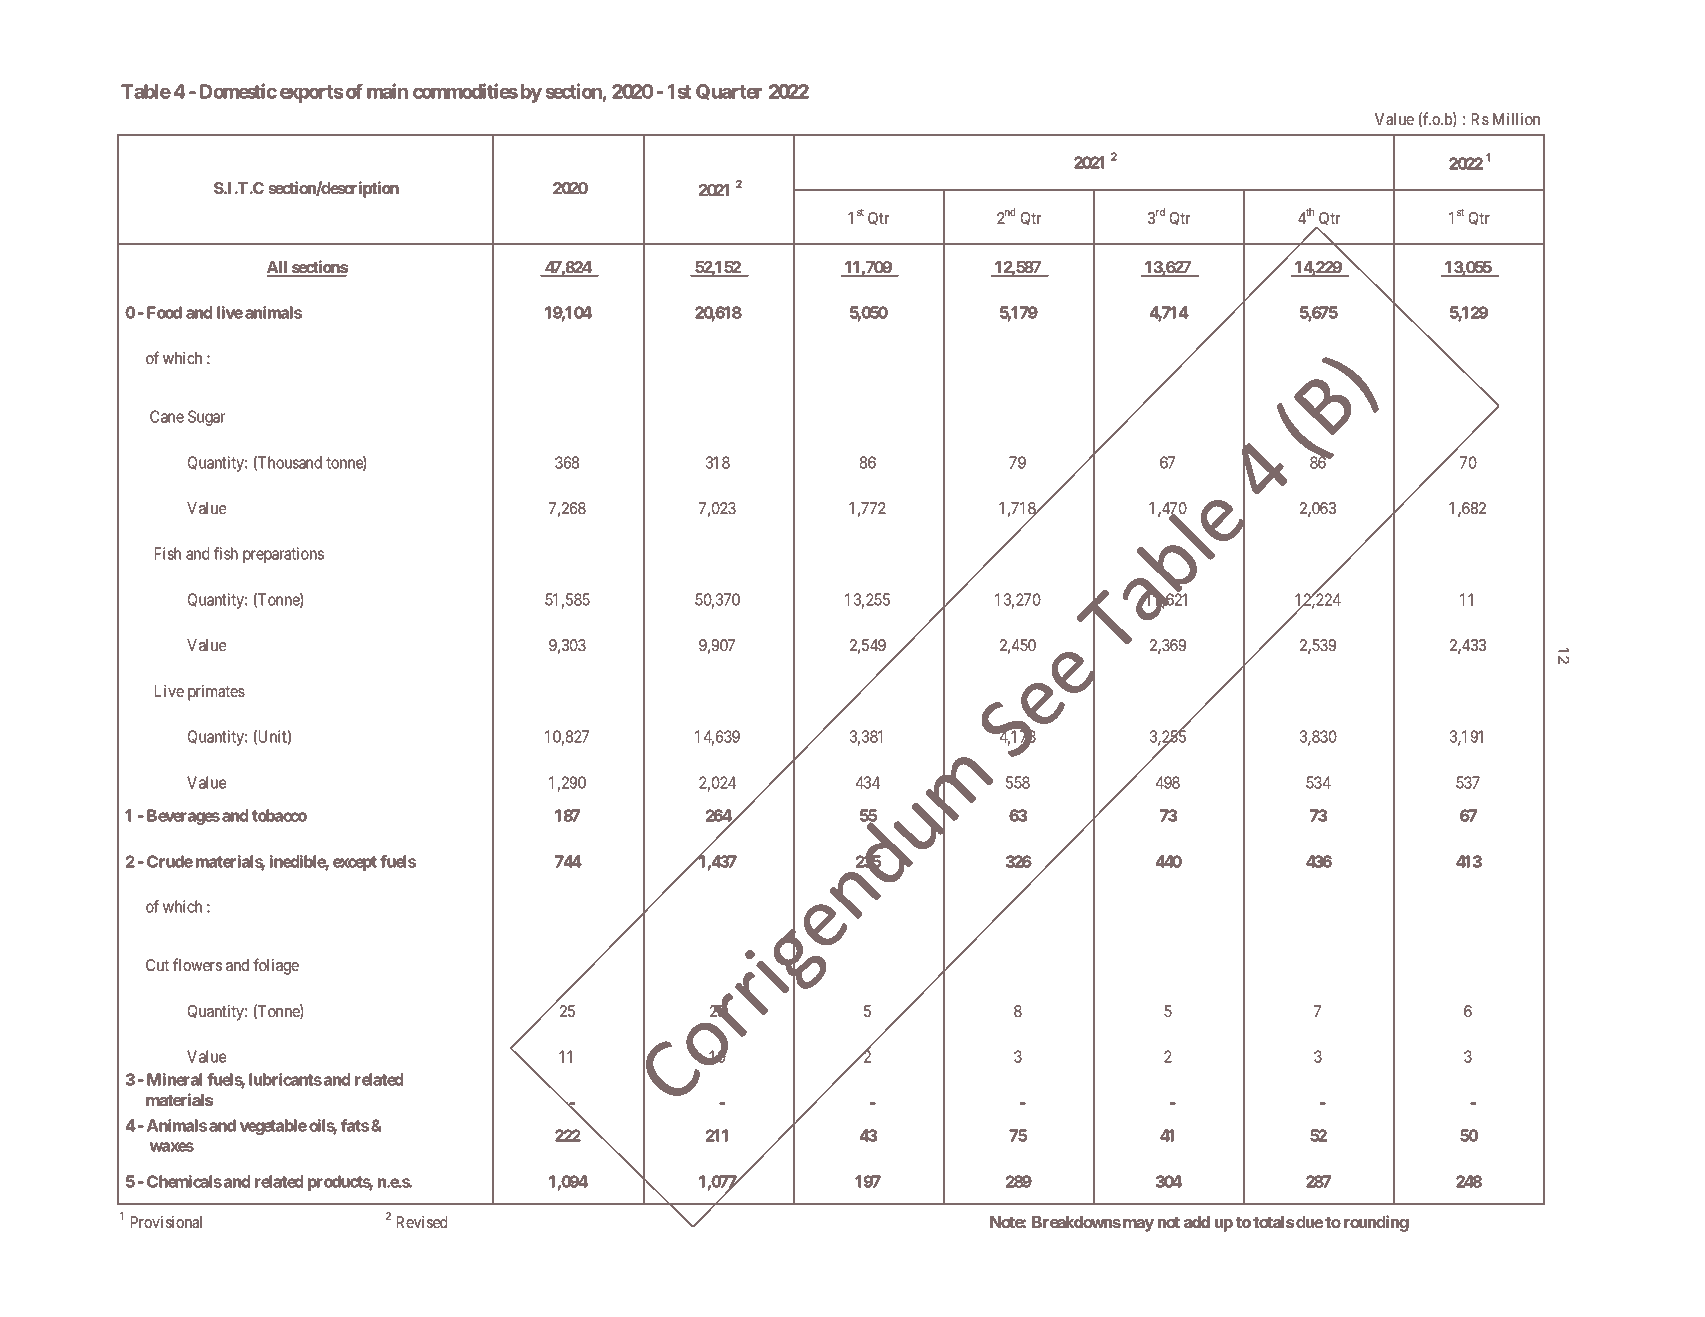 This screenshot has width=1705, height=1317. Describe the element at coordinates (1138, 1225) in the screenshot. I see `may` at that location.
